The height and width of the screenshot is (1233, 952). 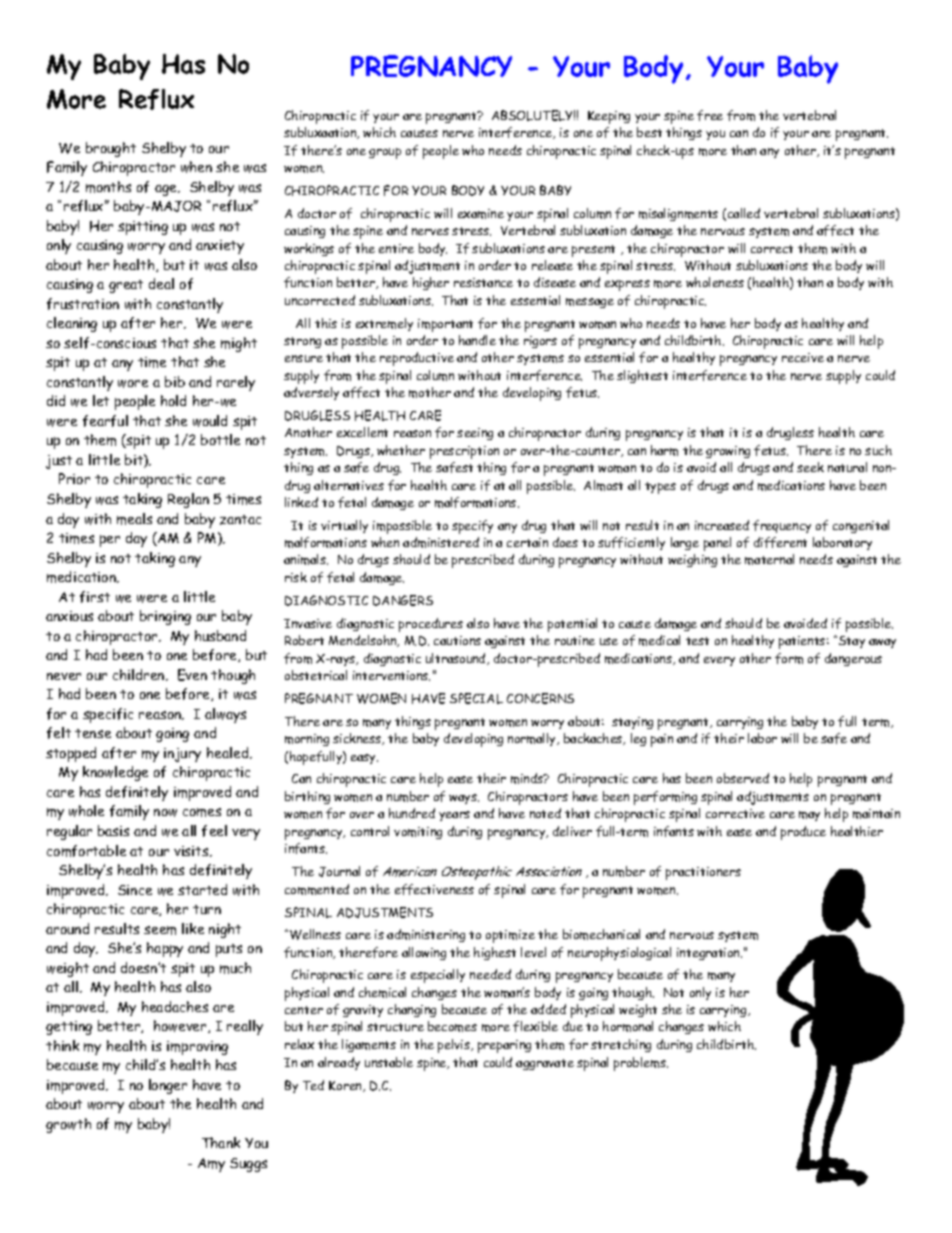 What do you see at coordinates (111, 149) in the screenshot?
I see `brought` at bounding box center [111, 149].
